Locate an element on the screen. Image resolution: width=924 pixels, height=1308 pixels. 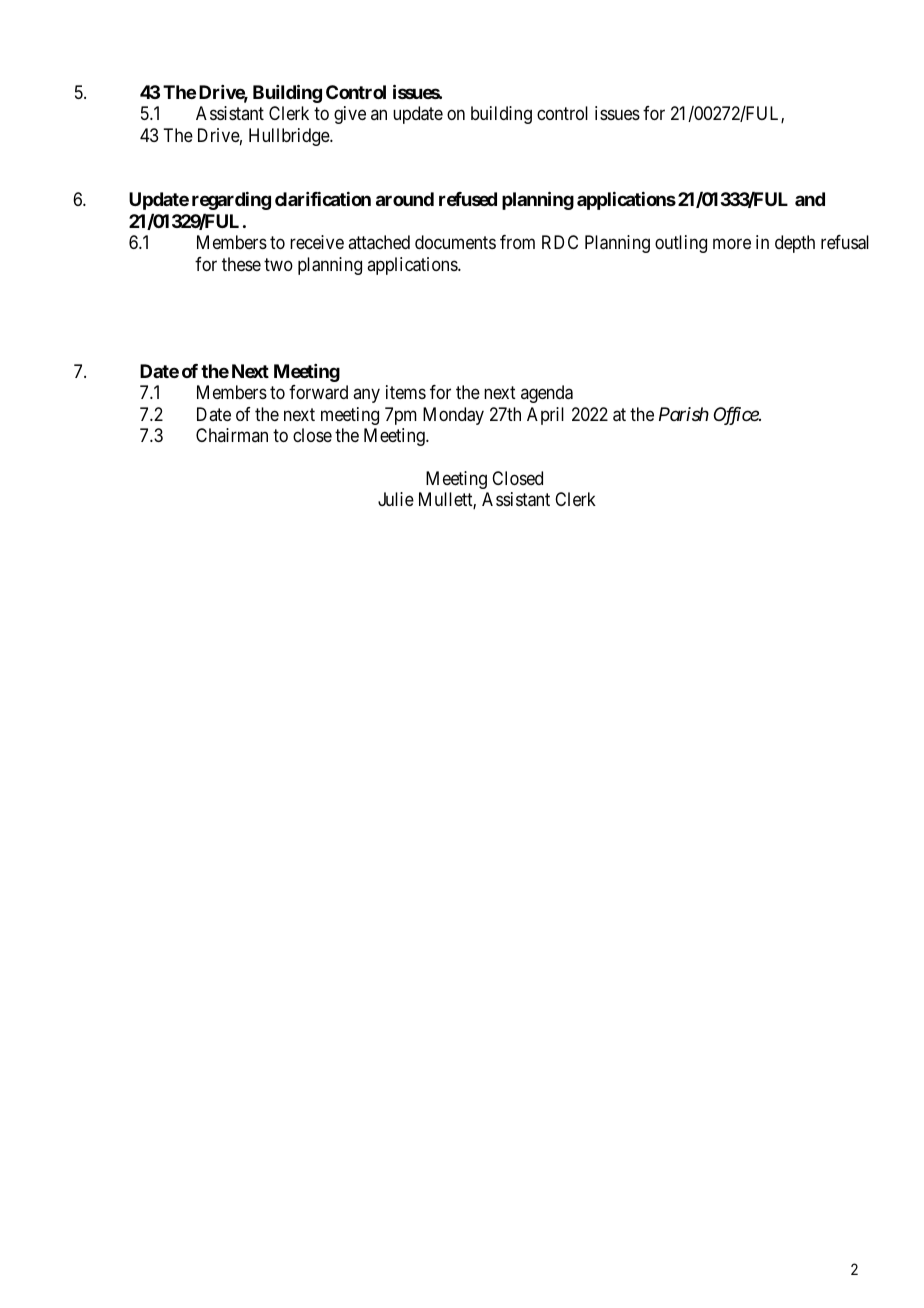
depth is located at coordinates (795, 244).
